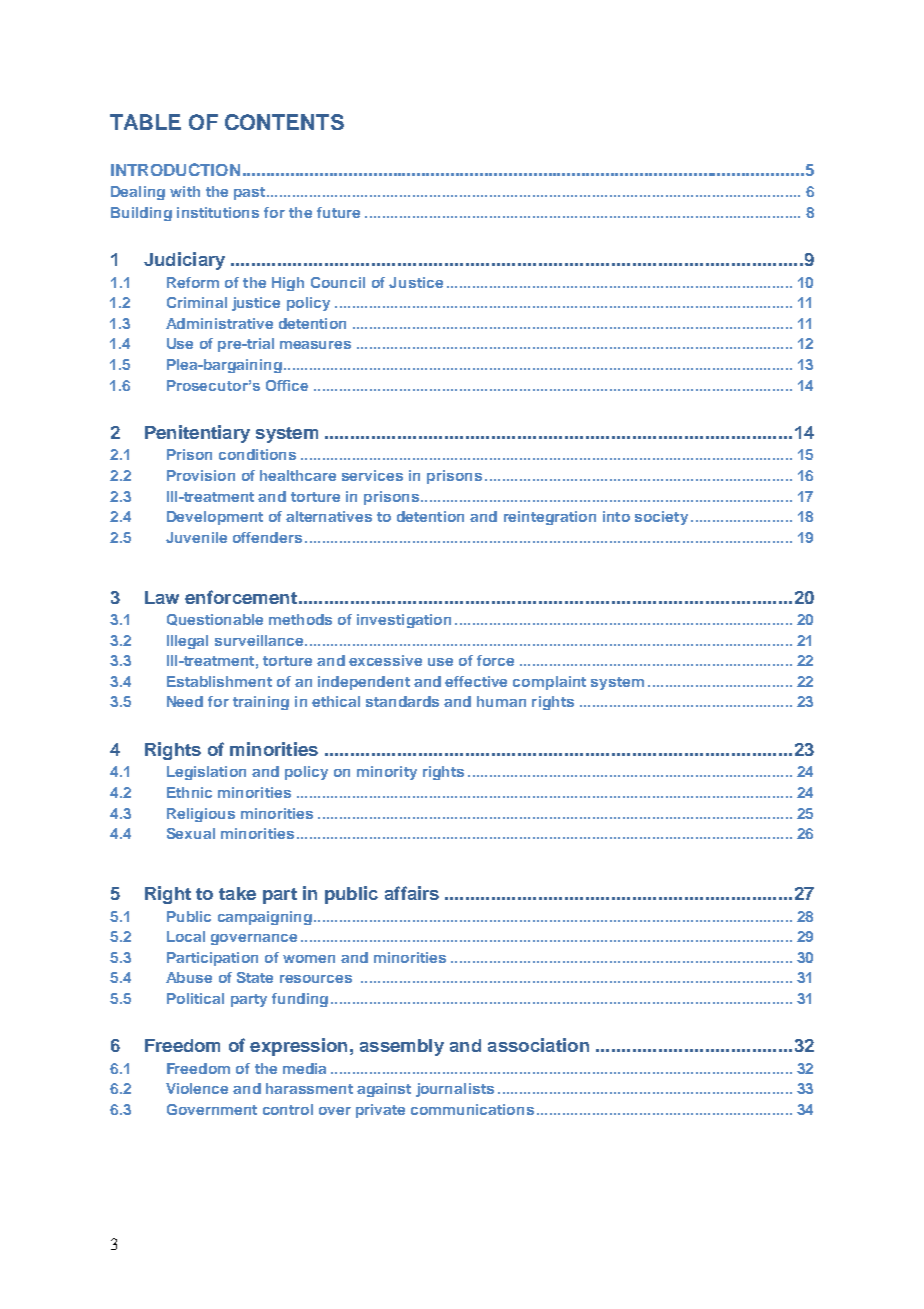 Image resolution: width=924 pixels, height=1309 pixels. I want to click on future, so click(338, 212).
